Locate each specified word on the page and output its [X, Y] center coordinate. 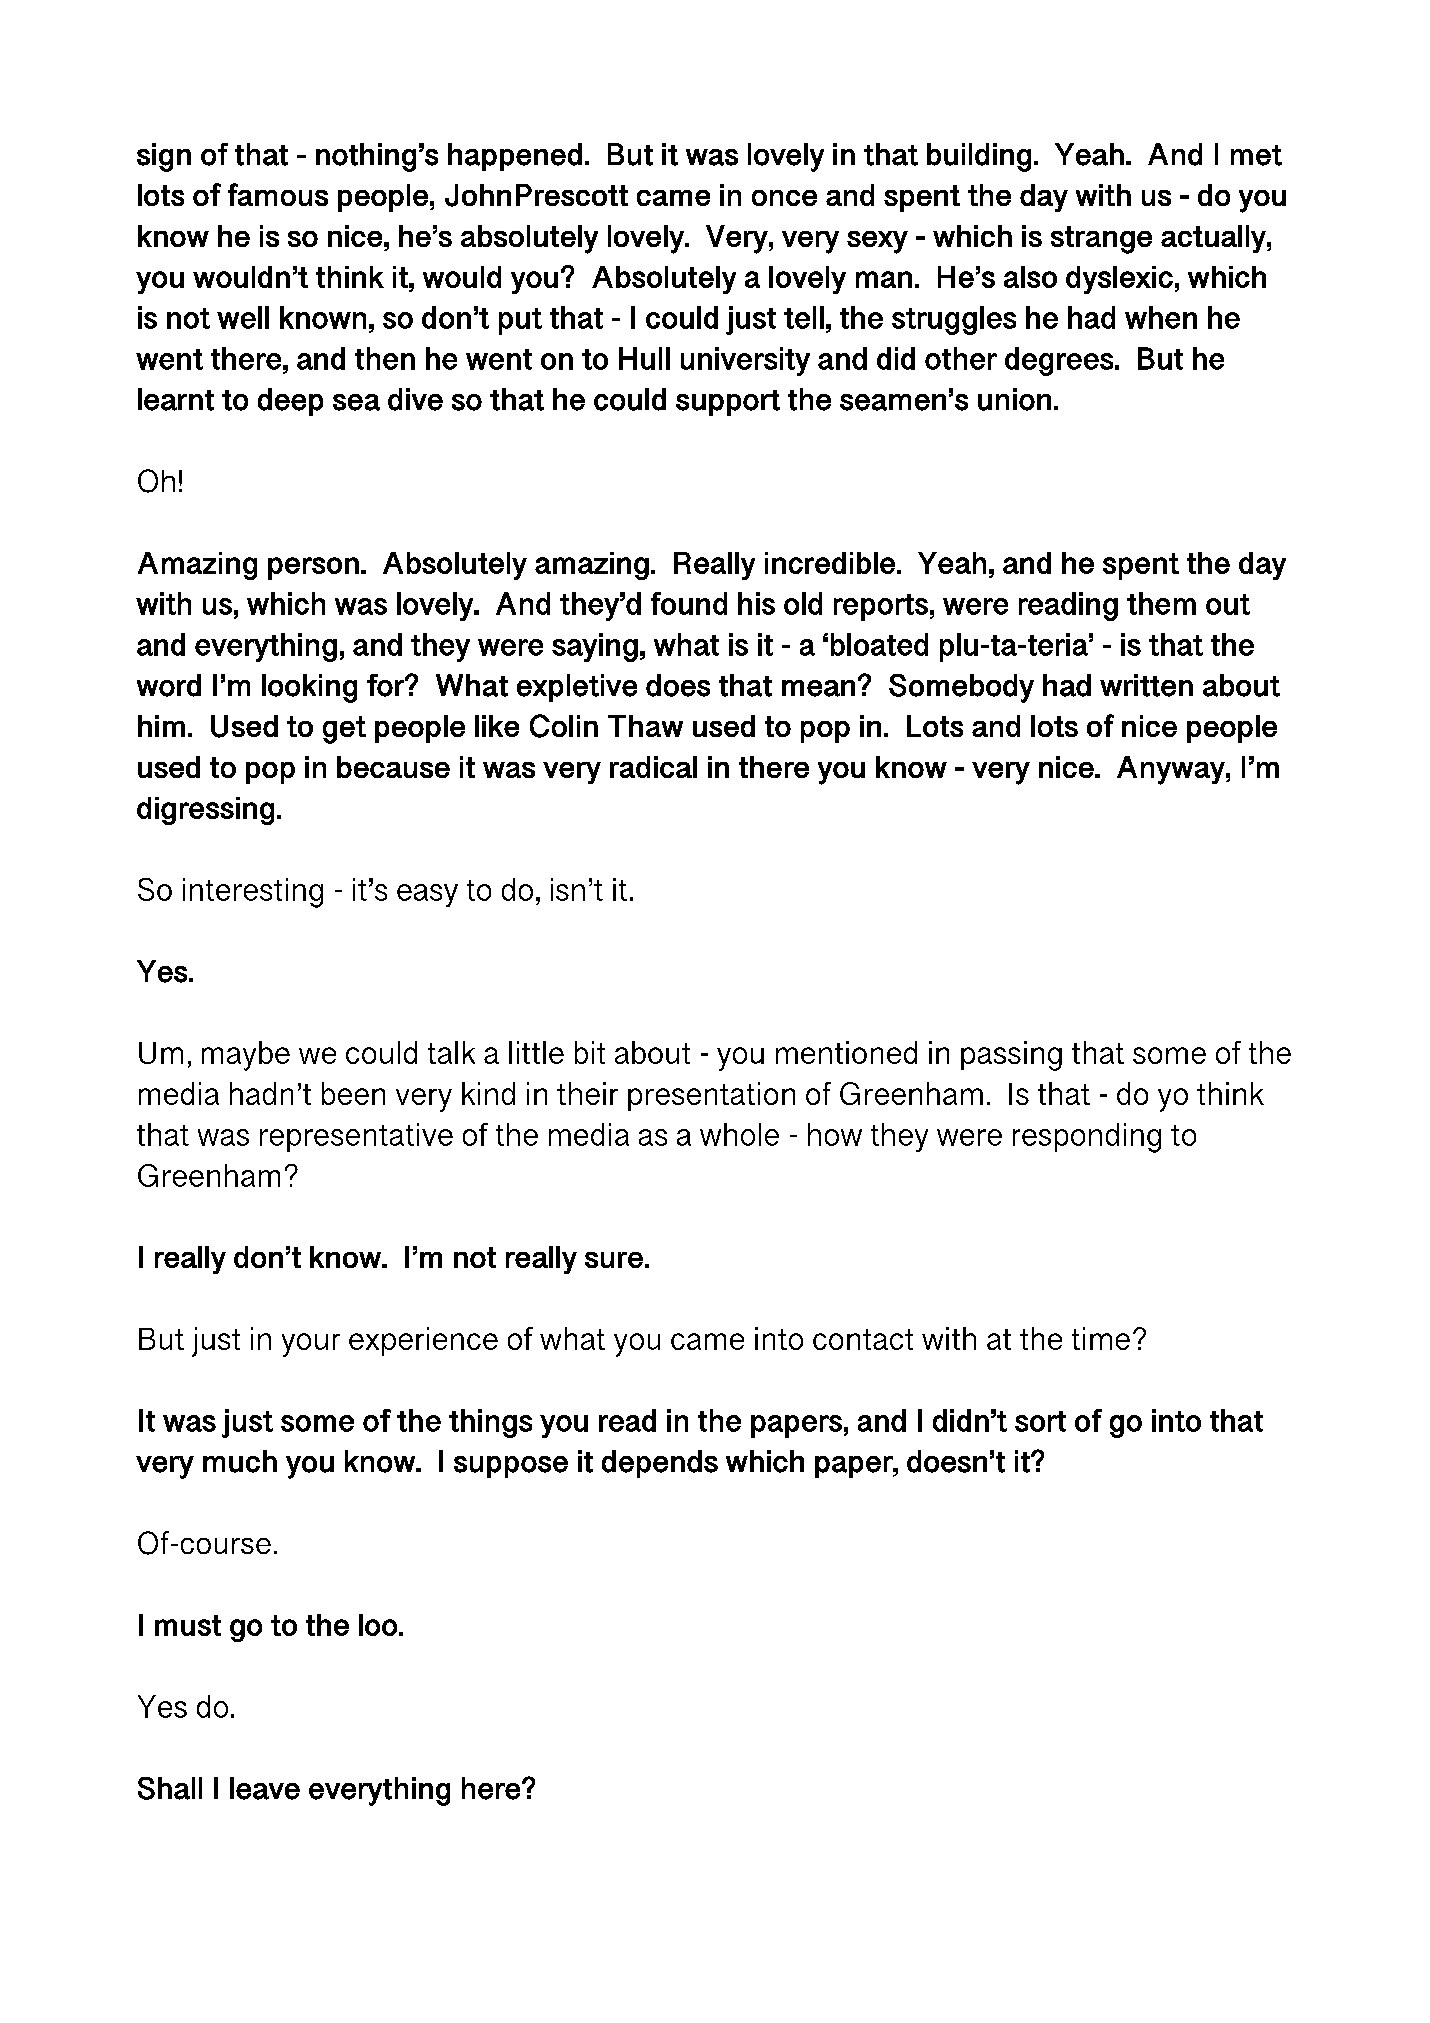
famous [278, 194]
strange [1101, 240]
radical [653, 767]
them [1161, 603]
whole [739, 1134]
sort [1040, 1421]
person [313, 568]
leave [265, 1788]
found [689, 603]
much [240, 1461]
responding [1087, 1138]
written [1146, 685]
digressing [205, 811]
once [784, 198]
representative [356, 1137]
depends [660, 1464]
